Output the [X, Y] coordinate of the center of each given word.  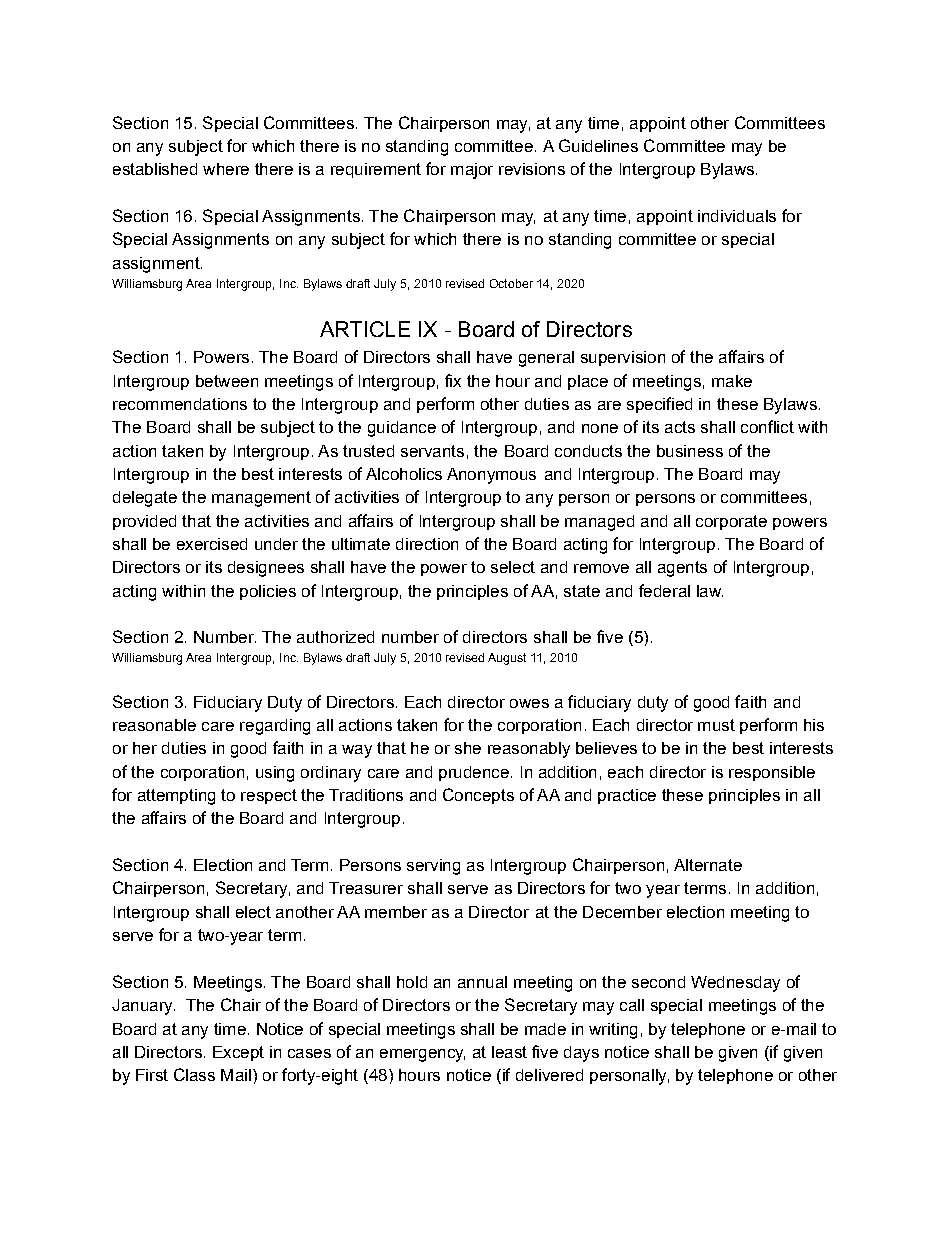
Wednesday [735, 984]
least [509, 1052]
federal [664, 590]
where [226, 169]
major [472, 171]
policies [268, 592]
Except [238, 1053]
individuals [737, 216]
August [507, 659]
